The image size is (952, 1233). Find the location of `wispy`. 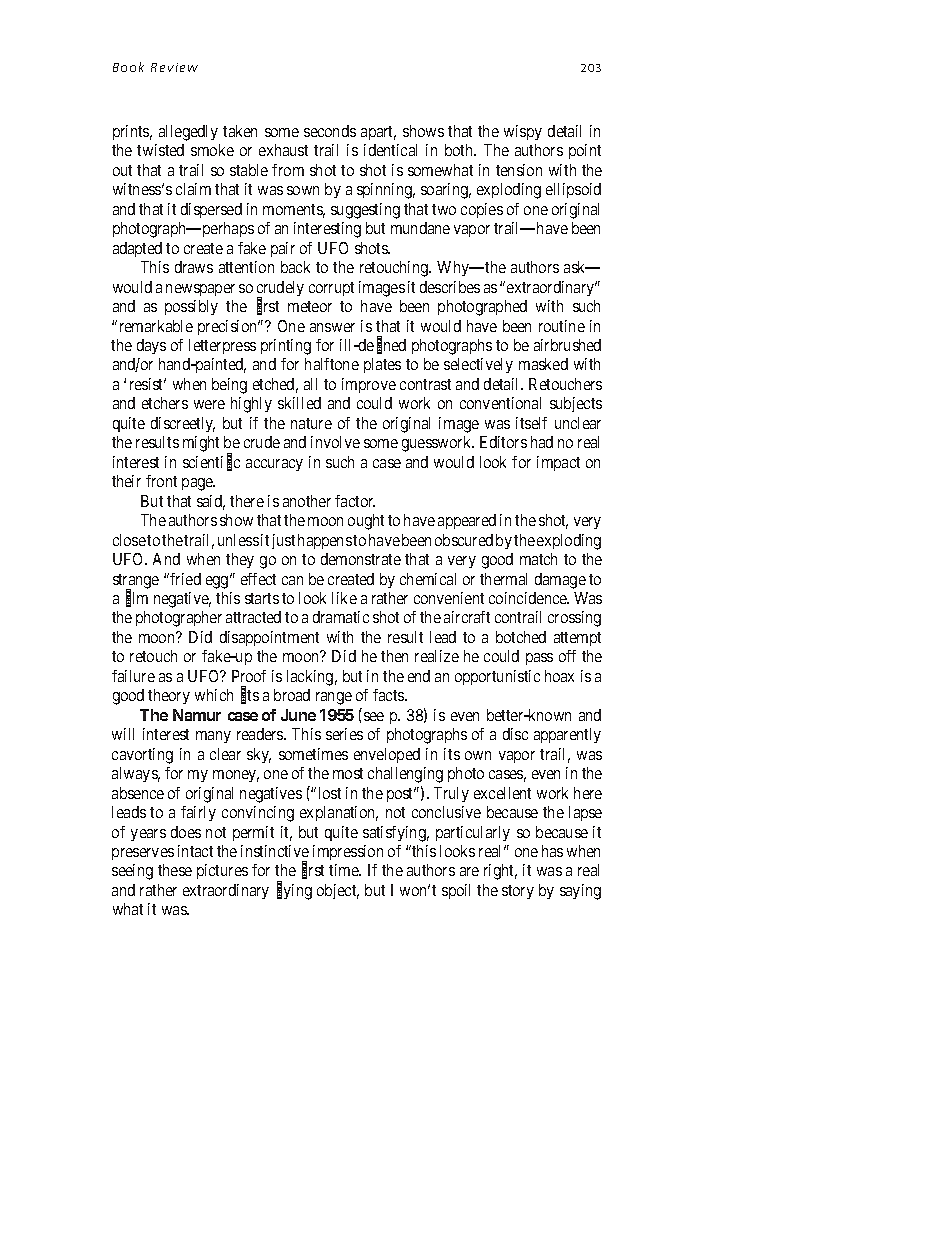

wispy is located at coordinates (523, 132).
